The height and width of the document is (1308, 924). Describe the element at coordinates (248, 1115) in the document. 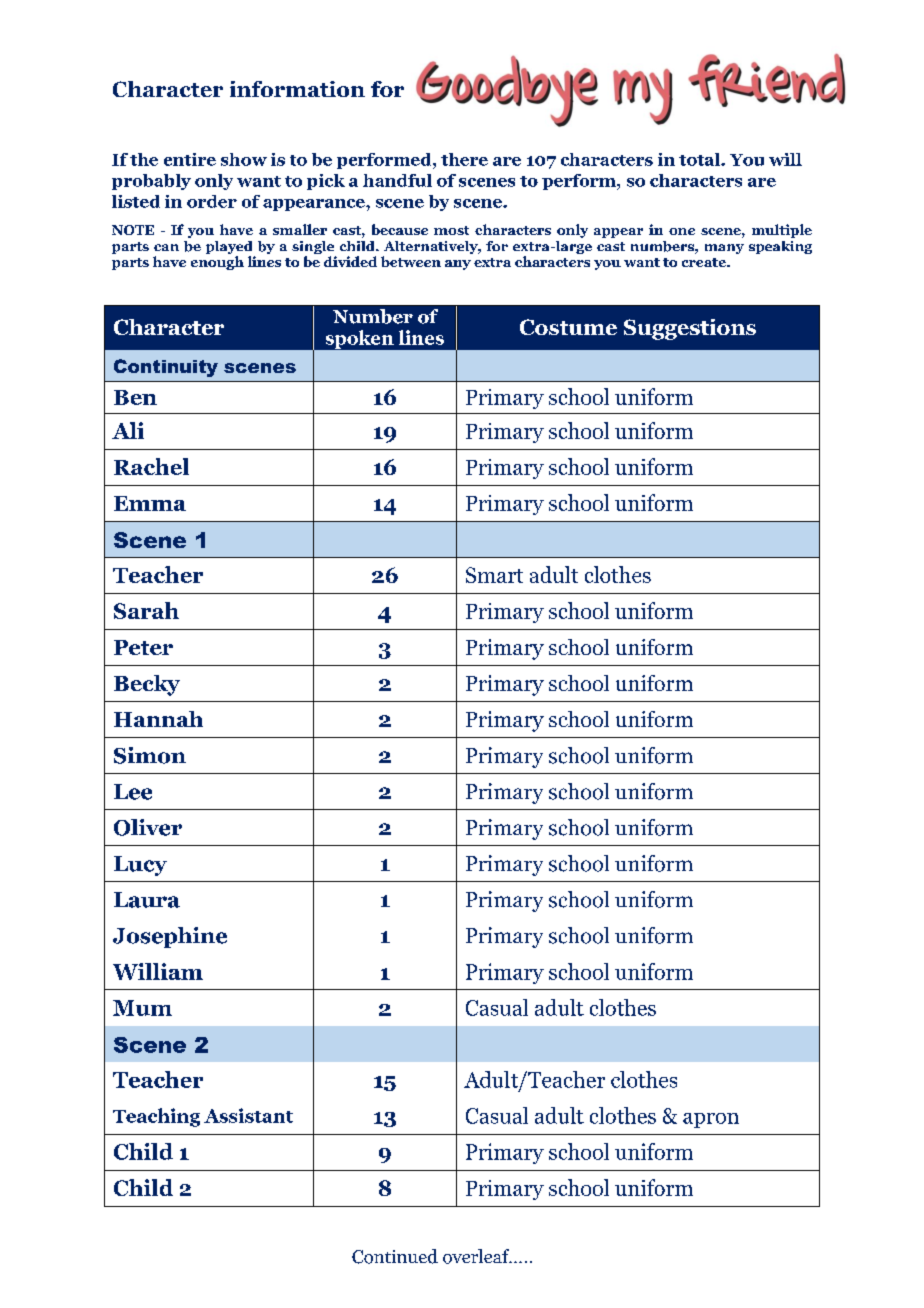

I see `Assistant` at that location.
